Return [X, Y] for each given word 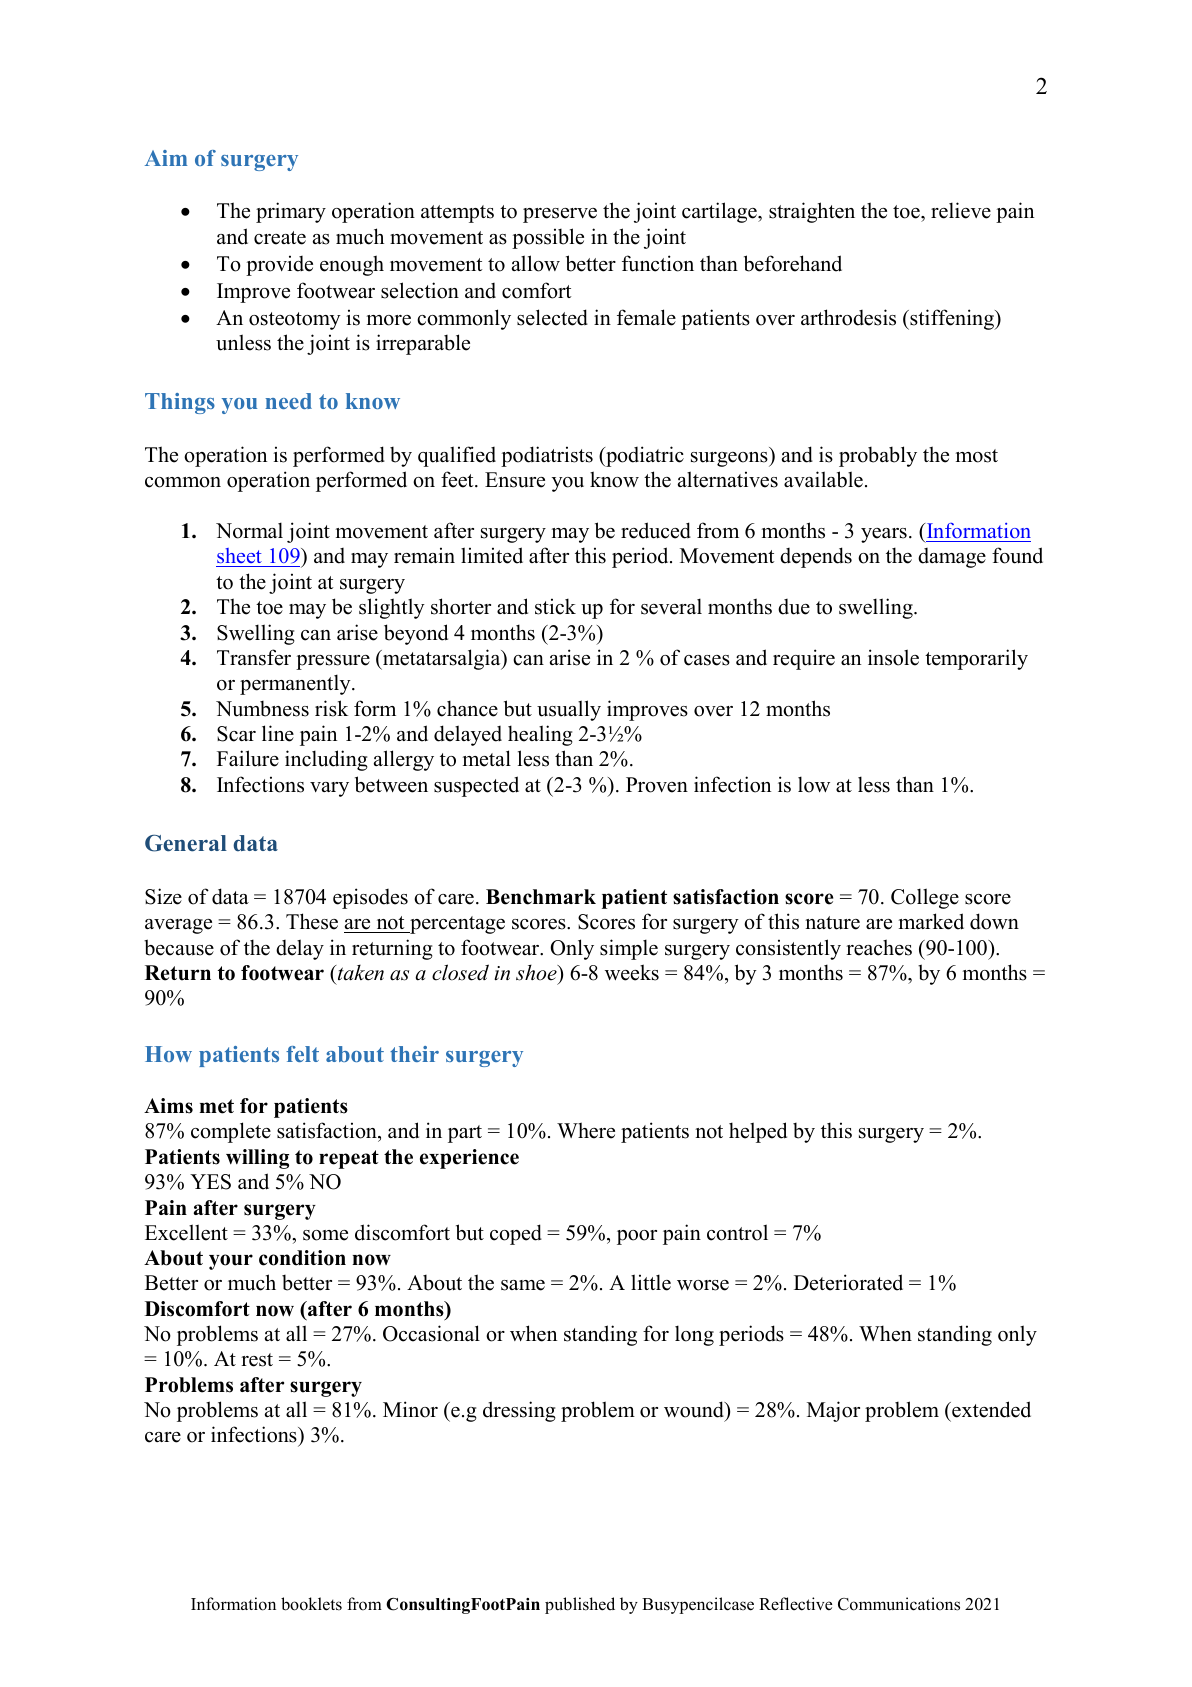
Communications [899, 1604]
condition [302, 1258]
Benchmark [541, 897]
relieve [961, 210]
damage [952, 558]
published [580, 1605]
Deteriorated [848, 1282]
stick [555, 606]
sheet [240, 557]
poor [637, 1237]
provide [279, 265]
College [925, 898]
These [312, 921]
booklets [311, 1604]
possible [548, 238]
